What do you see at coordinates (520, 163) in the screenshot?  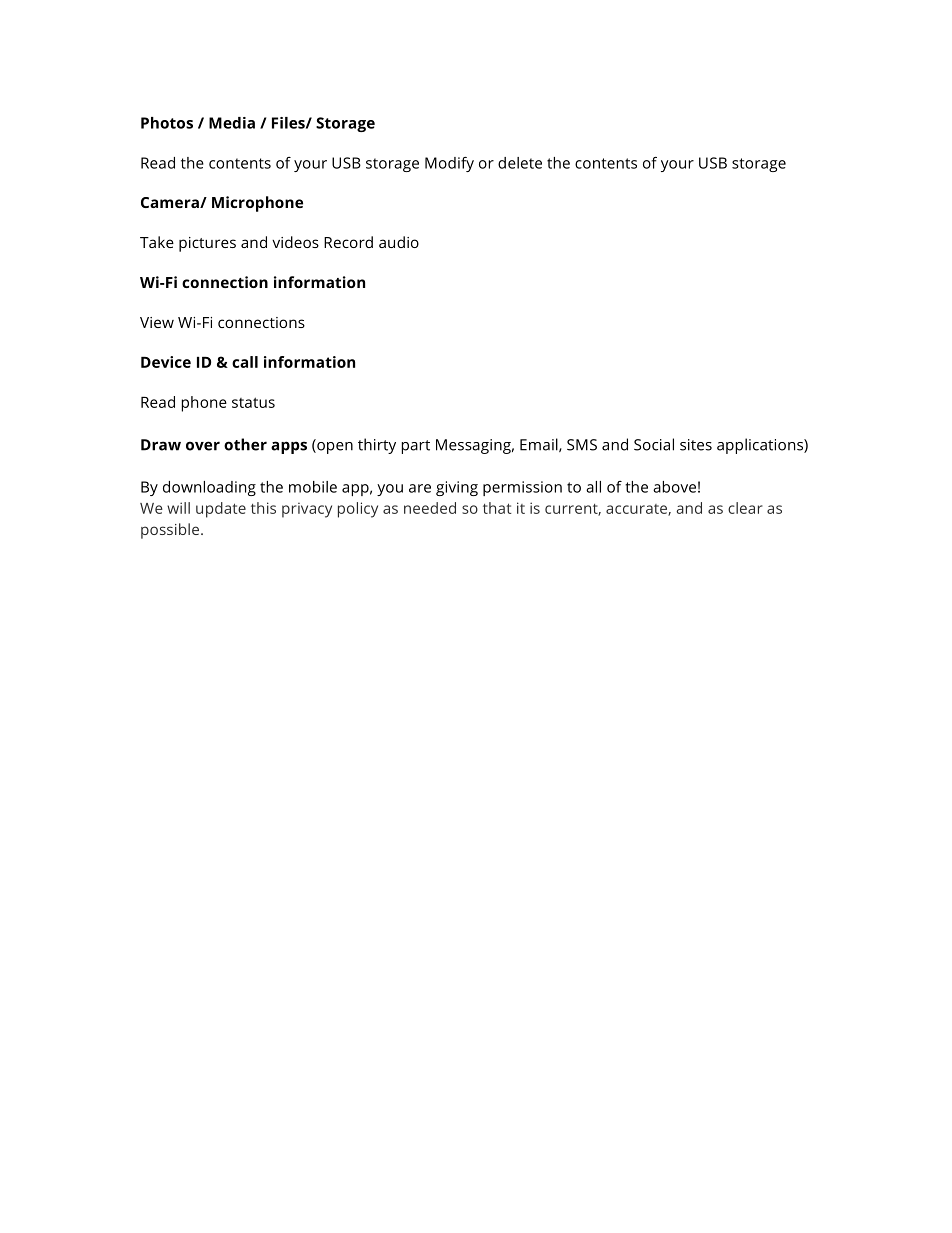 I see `delete` at bounding box center [520, 163].
